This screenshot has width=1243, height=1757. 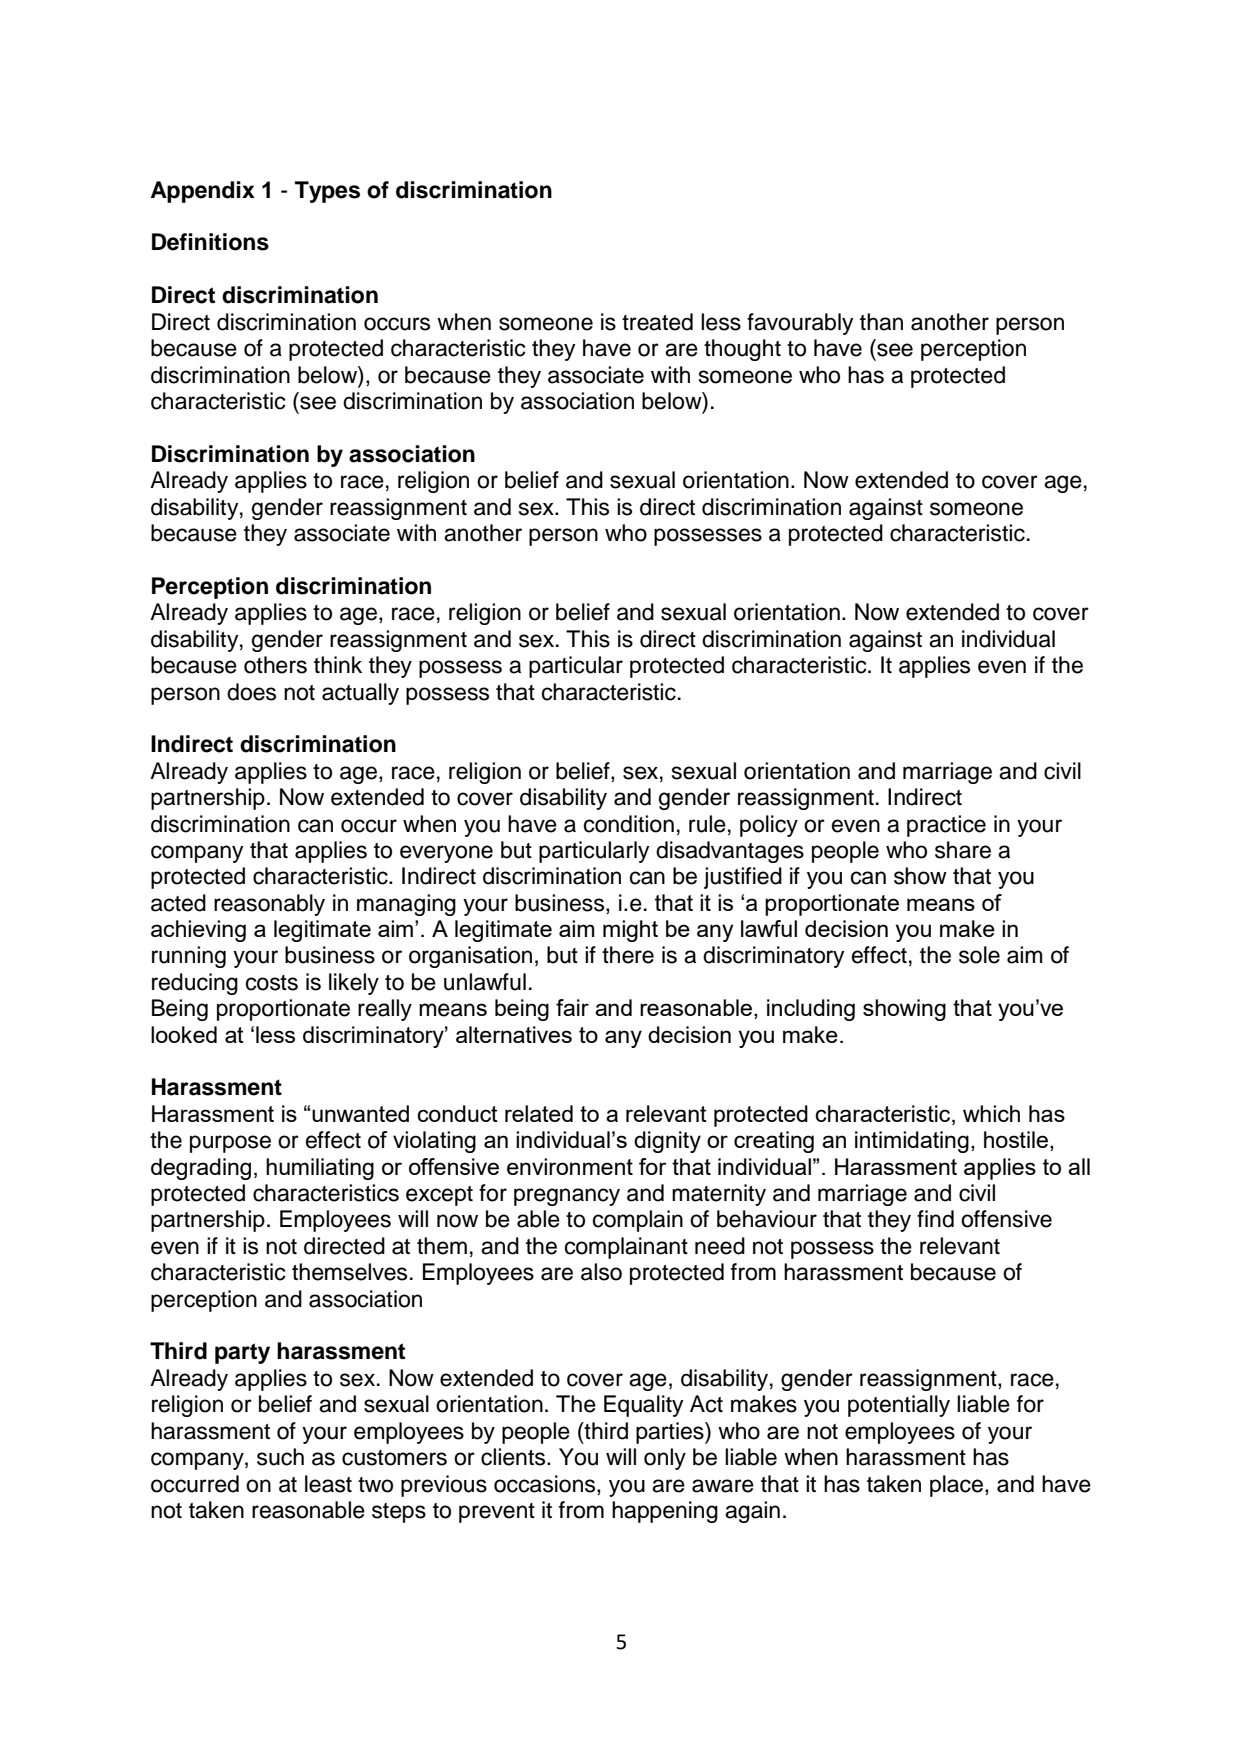 What do you see at coordinates (327, 192) in the screenshot?
I see `Types` at bounding box center [327, 192].
